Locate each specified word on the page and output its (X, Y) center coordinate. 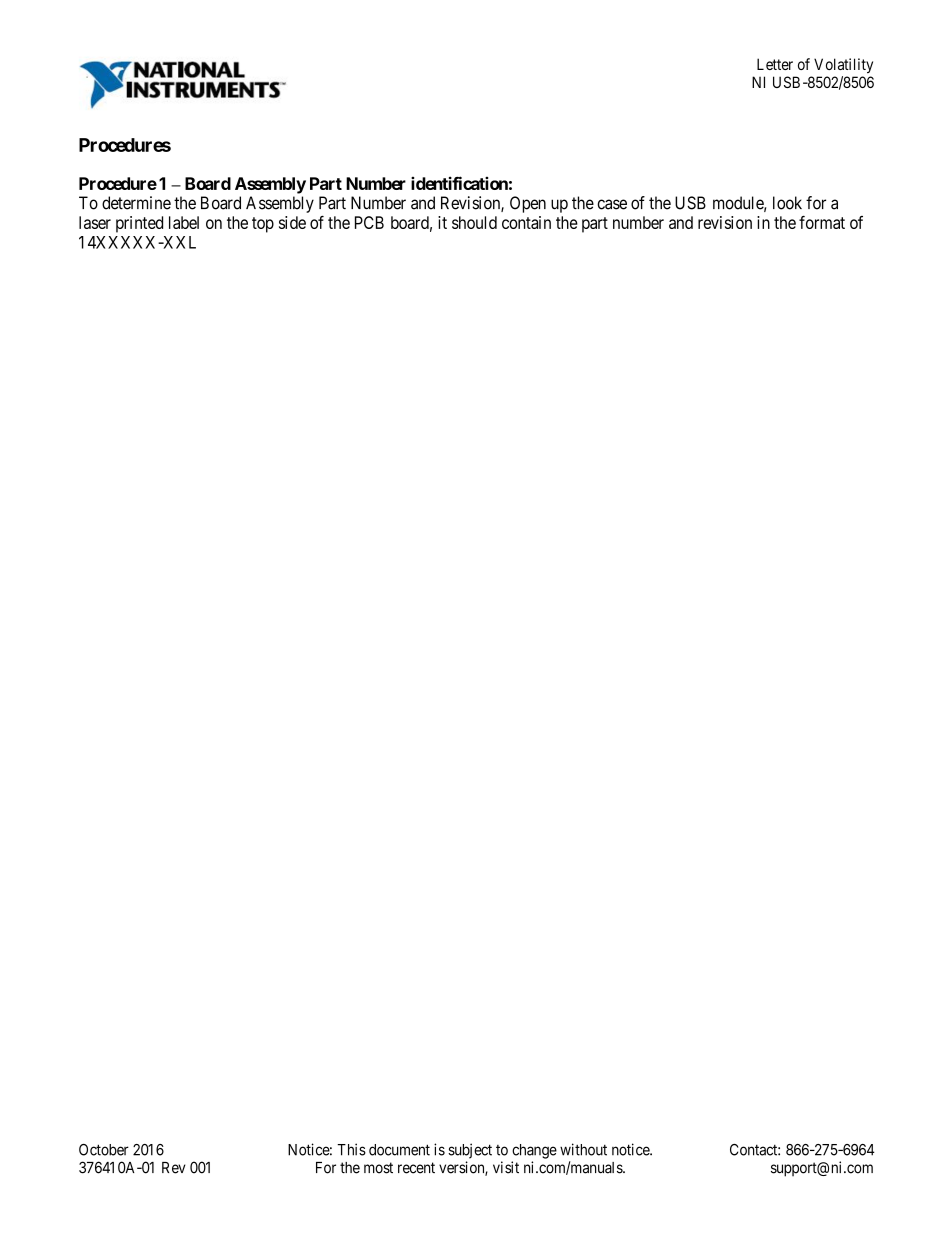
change (534, 1151)
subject (470, 1151)
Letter (775, 64)
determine (136, 203)
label (184, 222)
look (787, 203)
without (583, 1149)
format (822, 222)
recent (416, 1168)
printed (139, 224)
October (104, 1150)
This (351, 1149)
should (474, 222)
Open (528, 204)
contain (526, 222)
